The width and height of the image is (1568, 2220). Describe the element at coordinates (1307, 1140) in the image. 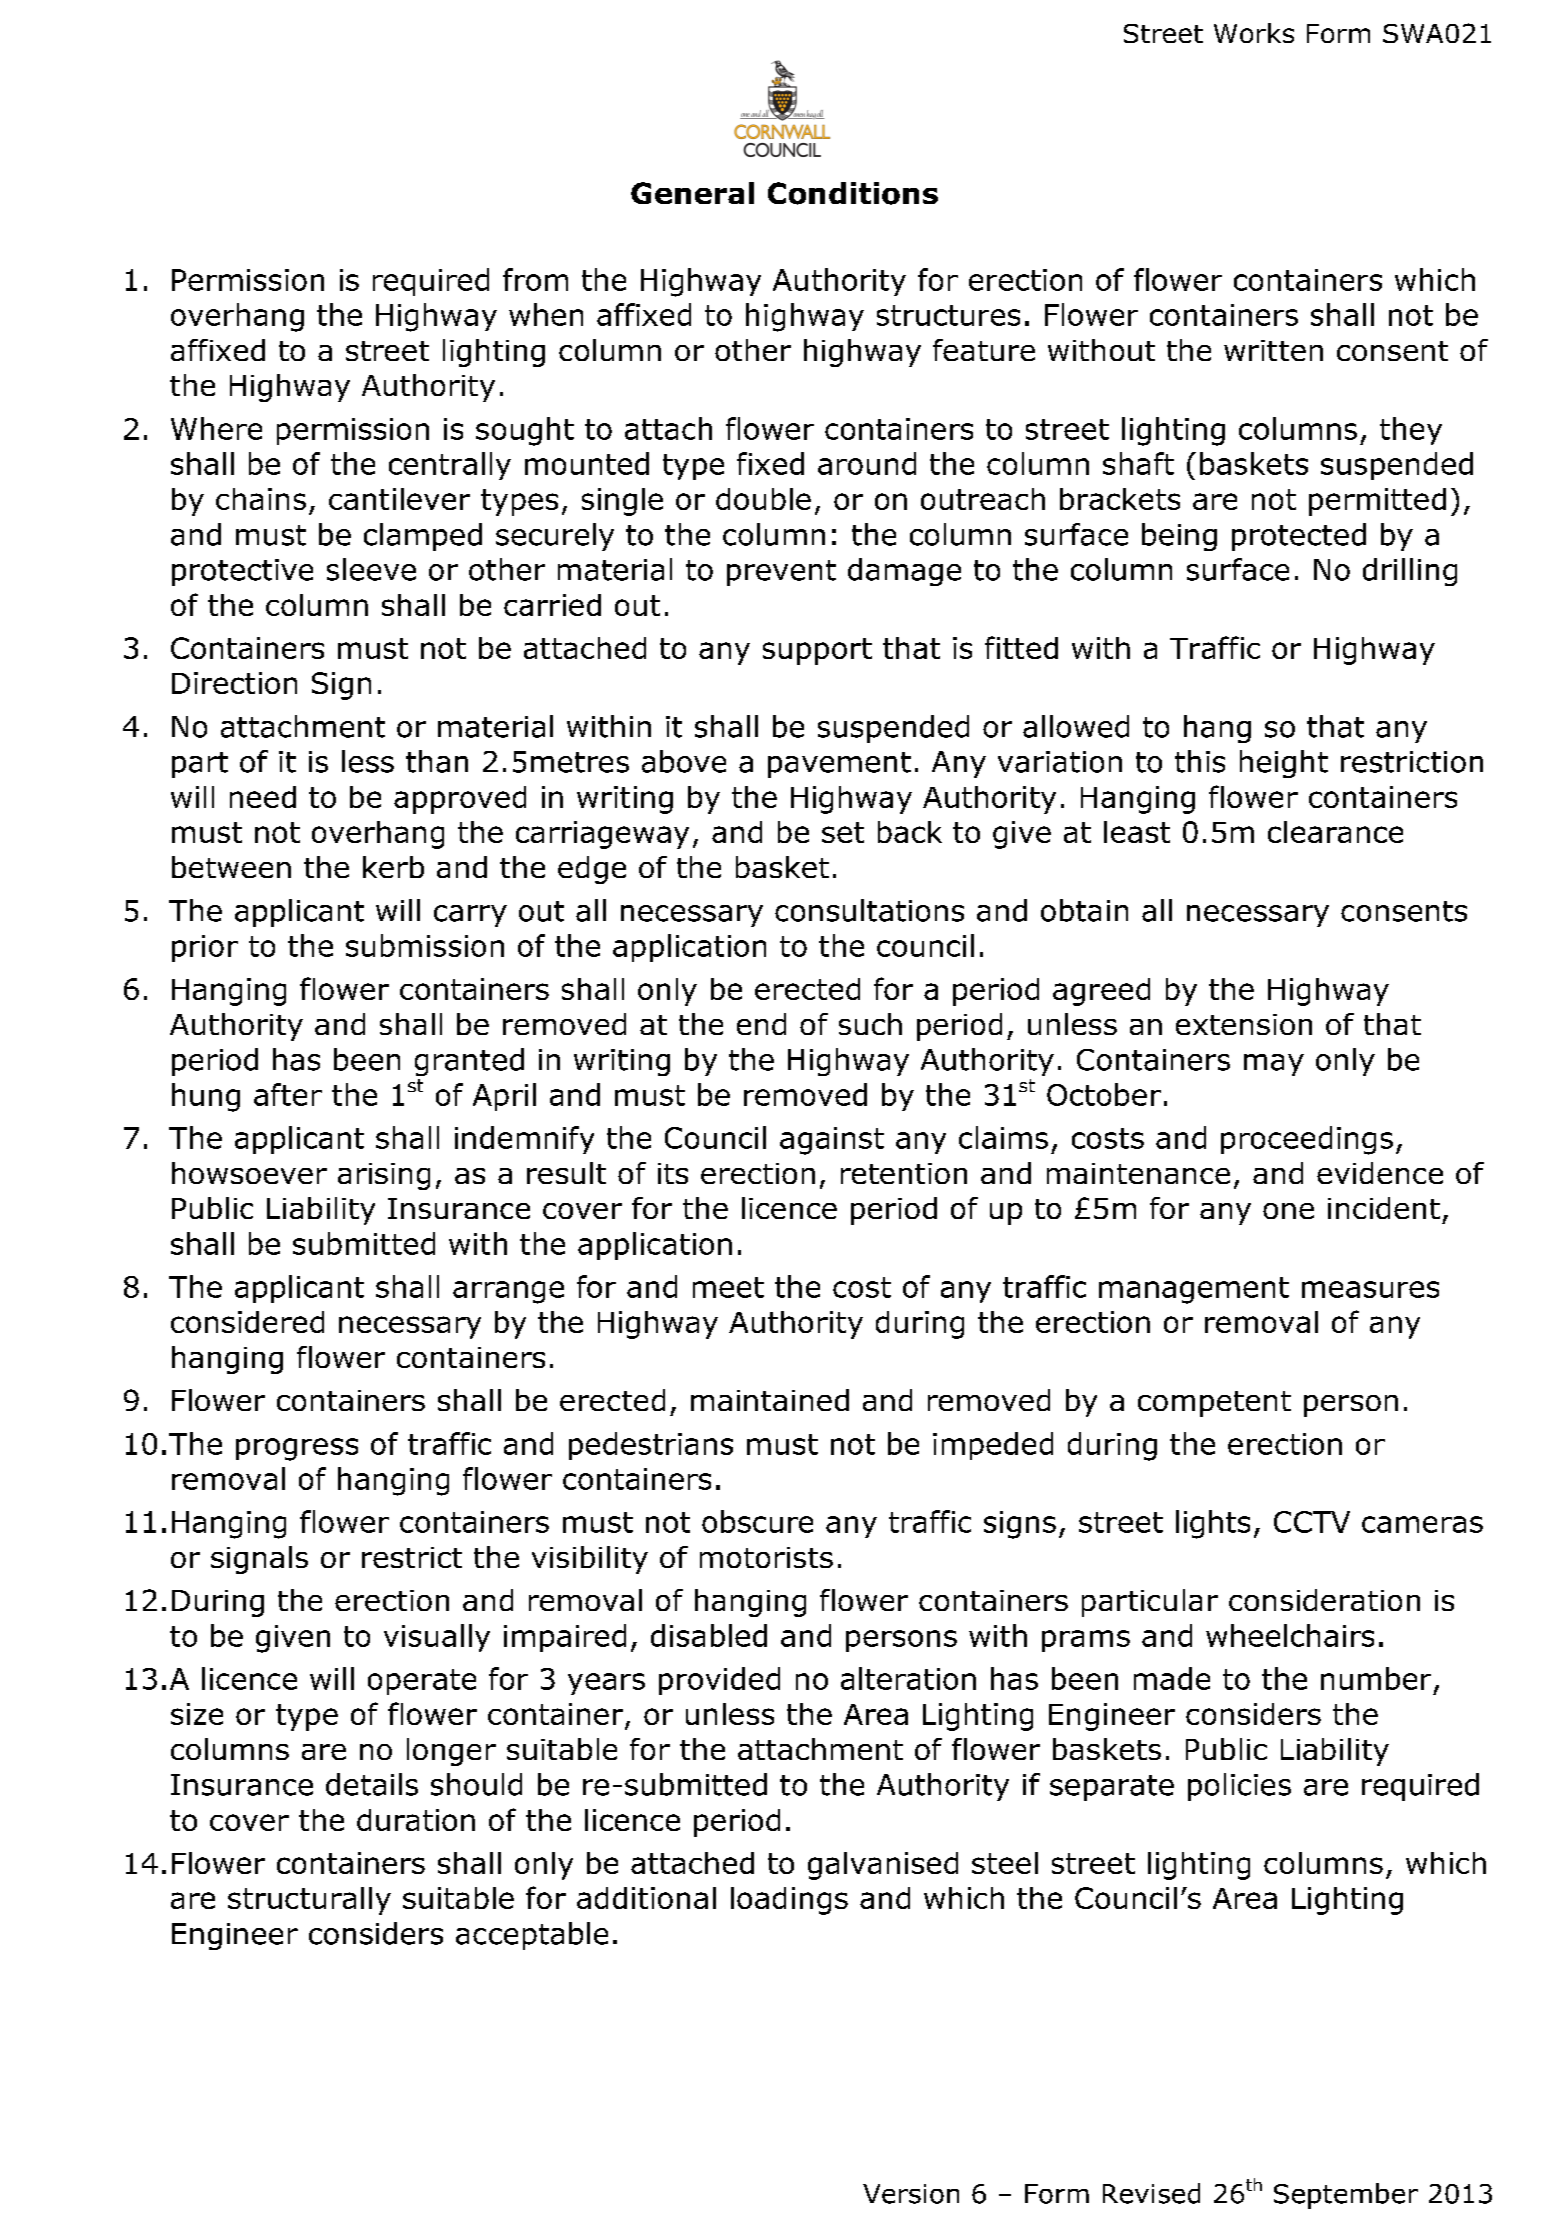

I see `proceedings` at that location.
